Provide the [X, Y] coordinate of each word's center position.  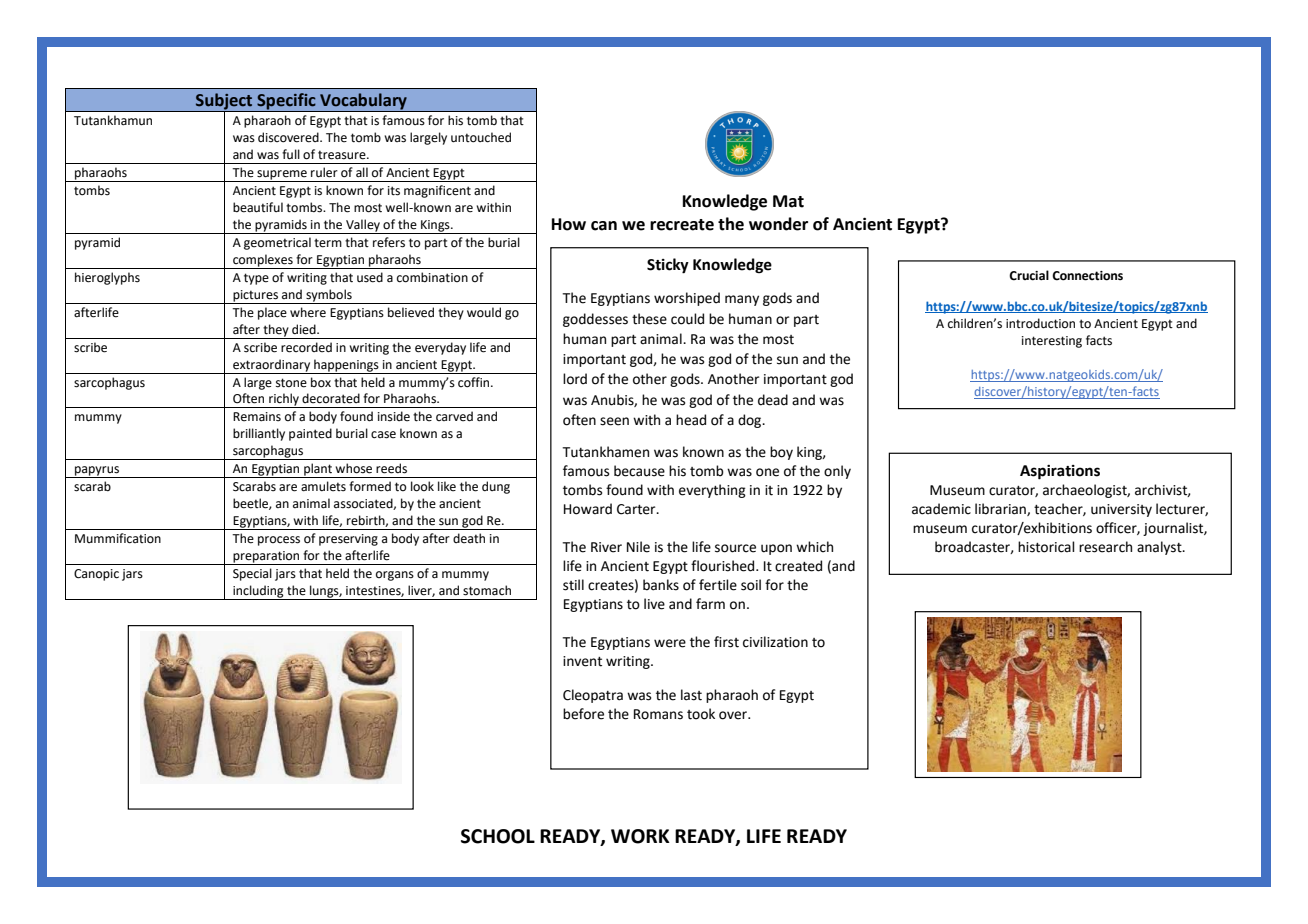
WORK [640, 836]
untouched [481, 137]
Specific [286, 102]
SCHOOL [498, 836]
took [701, 714]
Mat [788, 201]
